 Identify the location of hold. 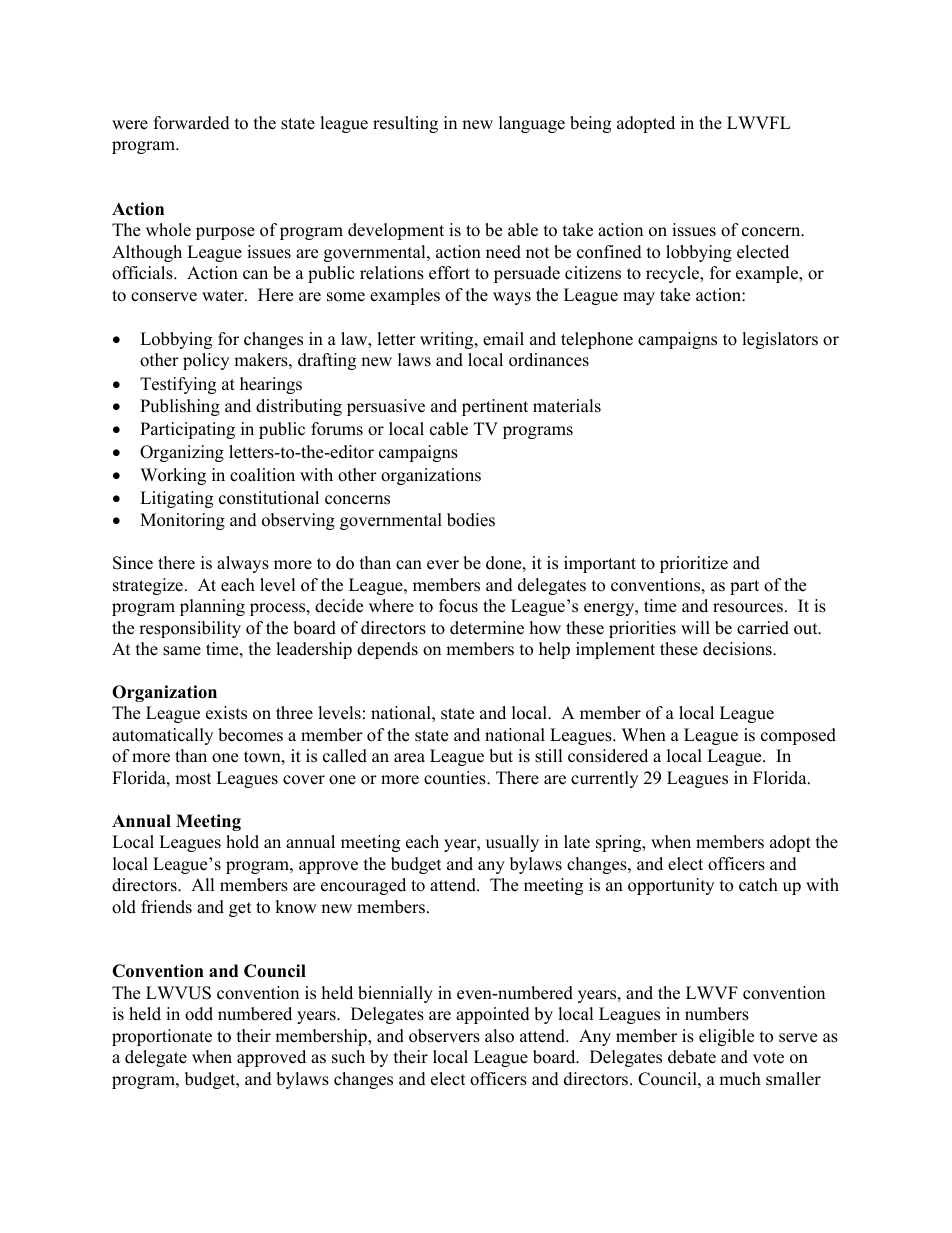
(242, 842).
